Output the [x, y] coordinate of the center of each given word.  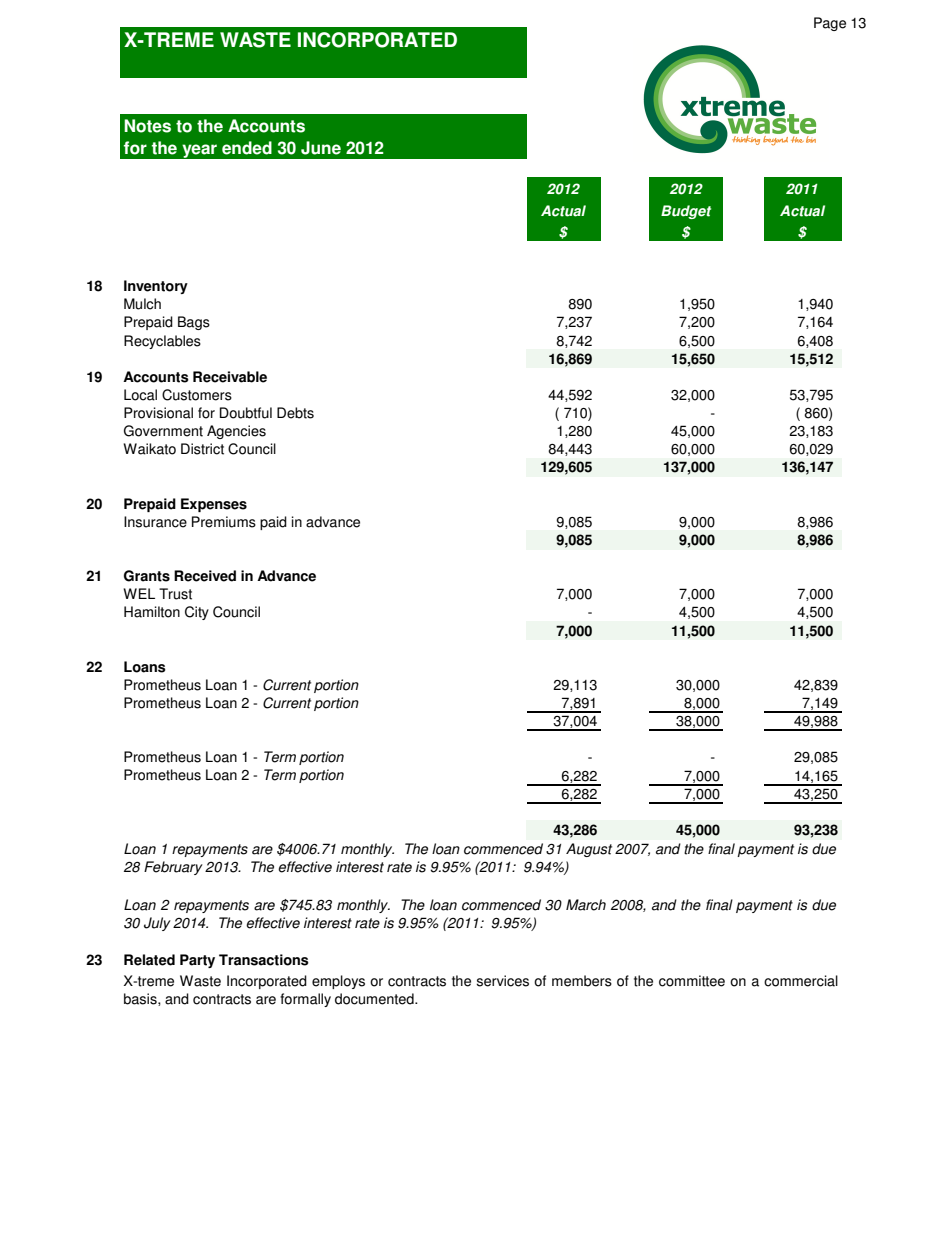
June [321, 148]
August [589, 850]
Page [830, 24]
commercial [801, 981]
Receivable [230, 377]
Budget [686, 212]
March [586, 905]
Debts [295, 413]
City [197, 613]
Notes [147, 126]
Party [197, 961]
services [502, 981]
